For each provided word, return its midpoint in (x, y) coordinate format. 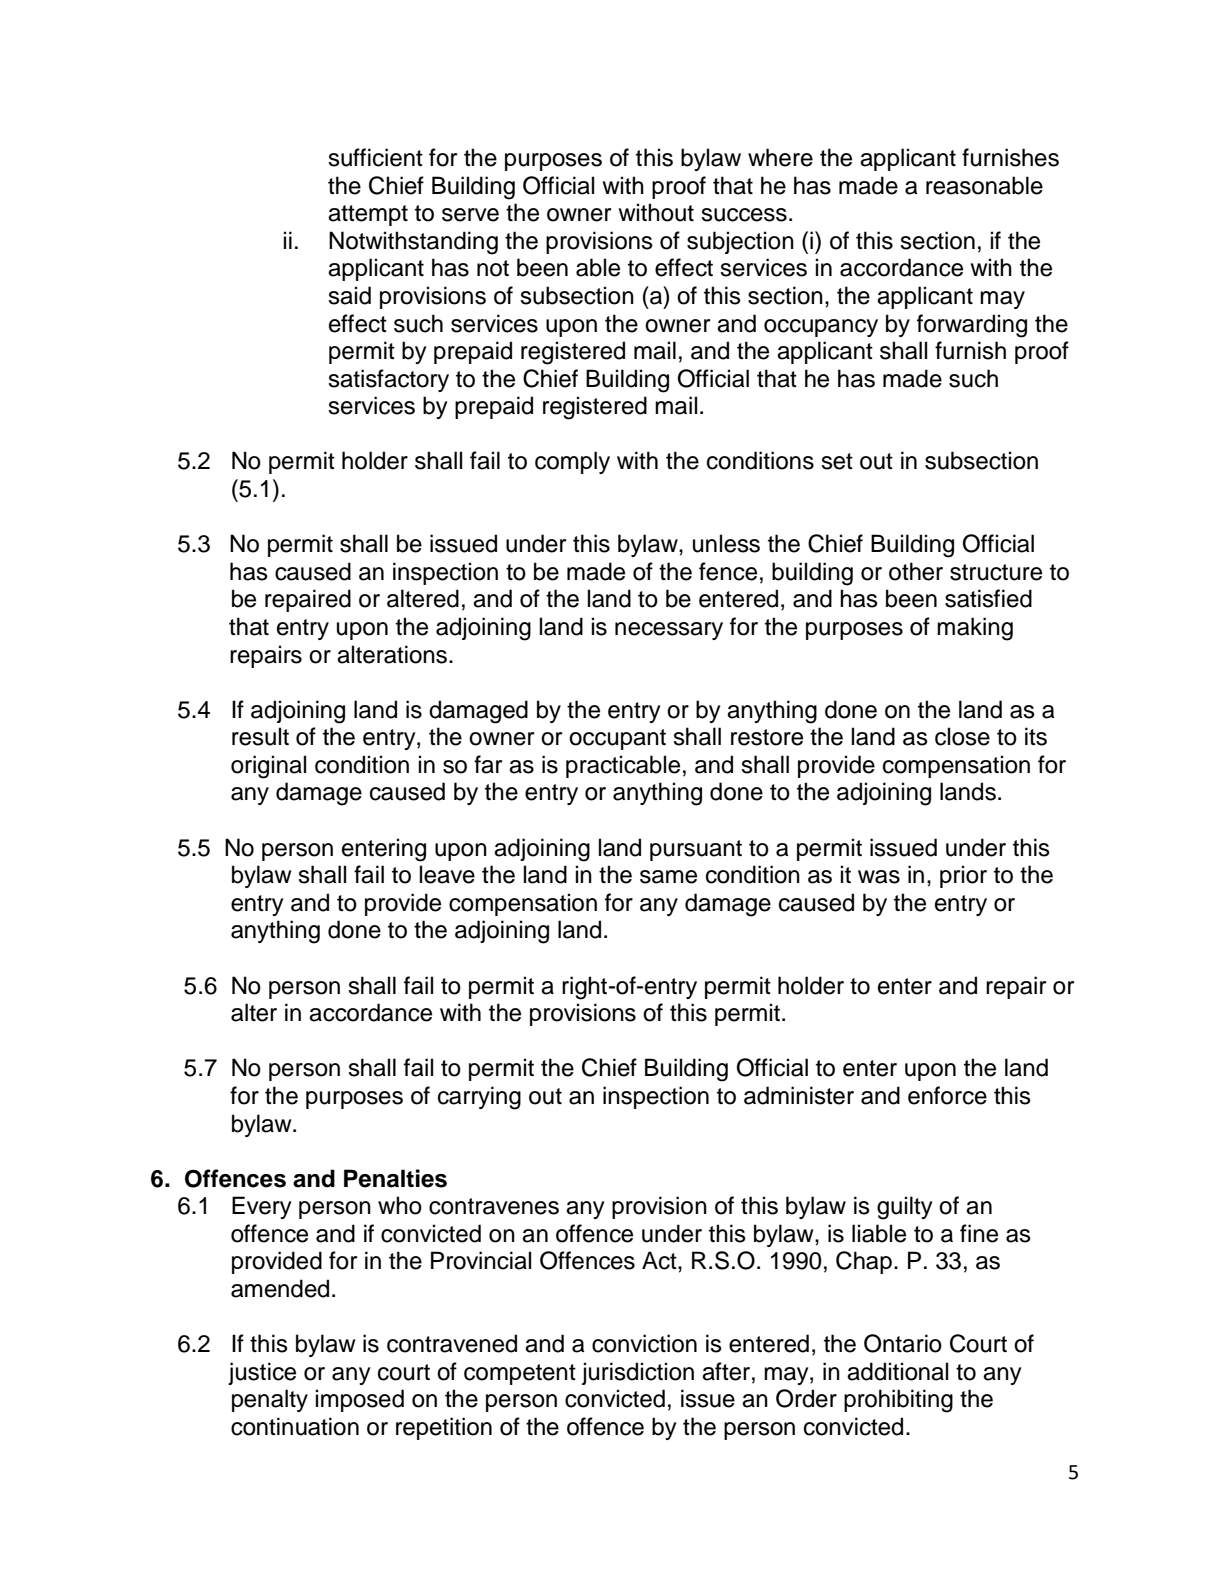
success (744, 215)
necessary (669, 631)
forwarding (972, 326)
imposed (360, 1400)
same (668, 877)
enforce (947, 1095)
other (916, 571)
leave (447, 874)
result (260, 736)
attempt (368, 215)
